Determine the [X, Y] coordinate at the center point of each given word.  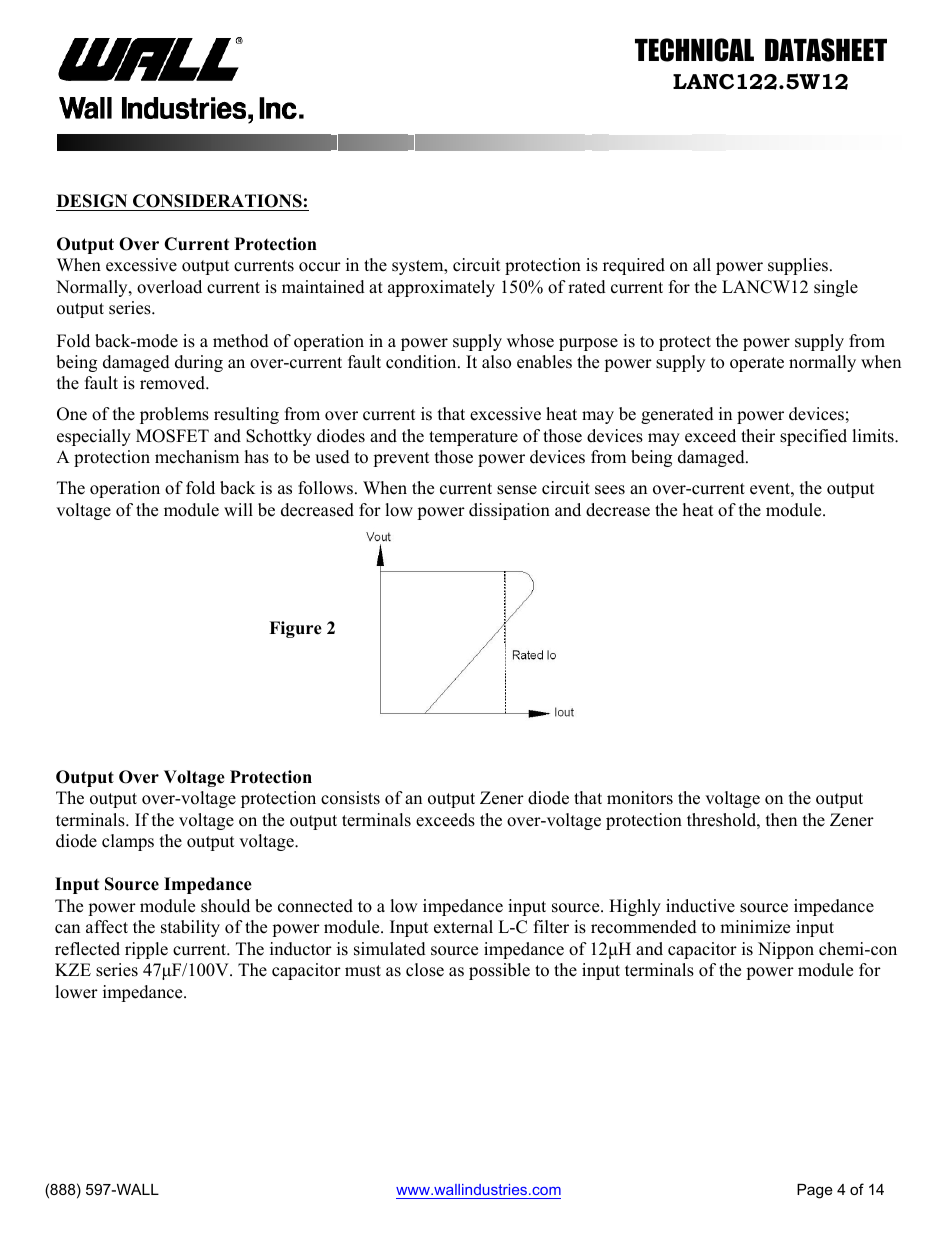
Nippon [786, 950]
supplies [798, 266]
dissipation [509, 511]
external [463, 927]
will [238, 509]
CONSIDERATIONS [217, 201]
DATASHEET [826, 50]
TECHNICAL [694, 50]
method [241, 341]
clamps [128, 842]
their [758, 436]
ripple [146, 950]
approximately [441, 288]
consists [350, 798]
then [781, 820]
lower [76, 992]
